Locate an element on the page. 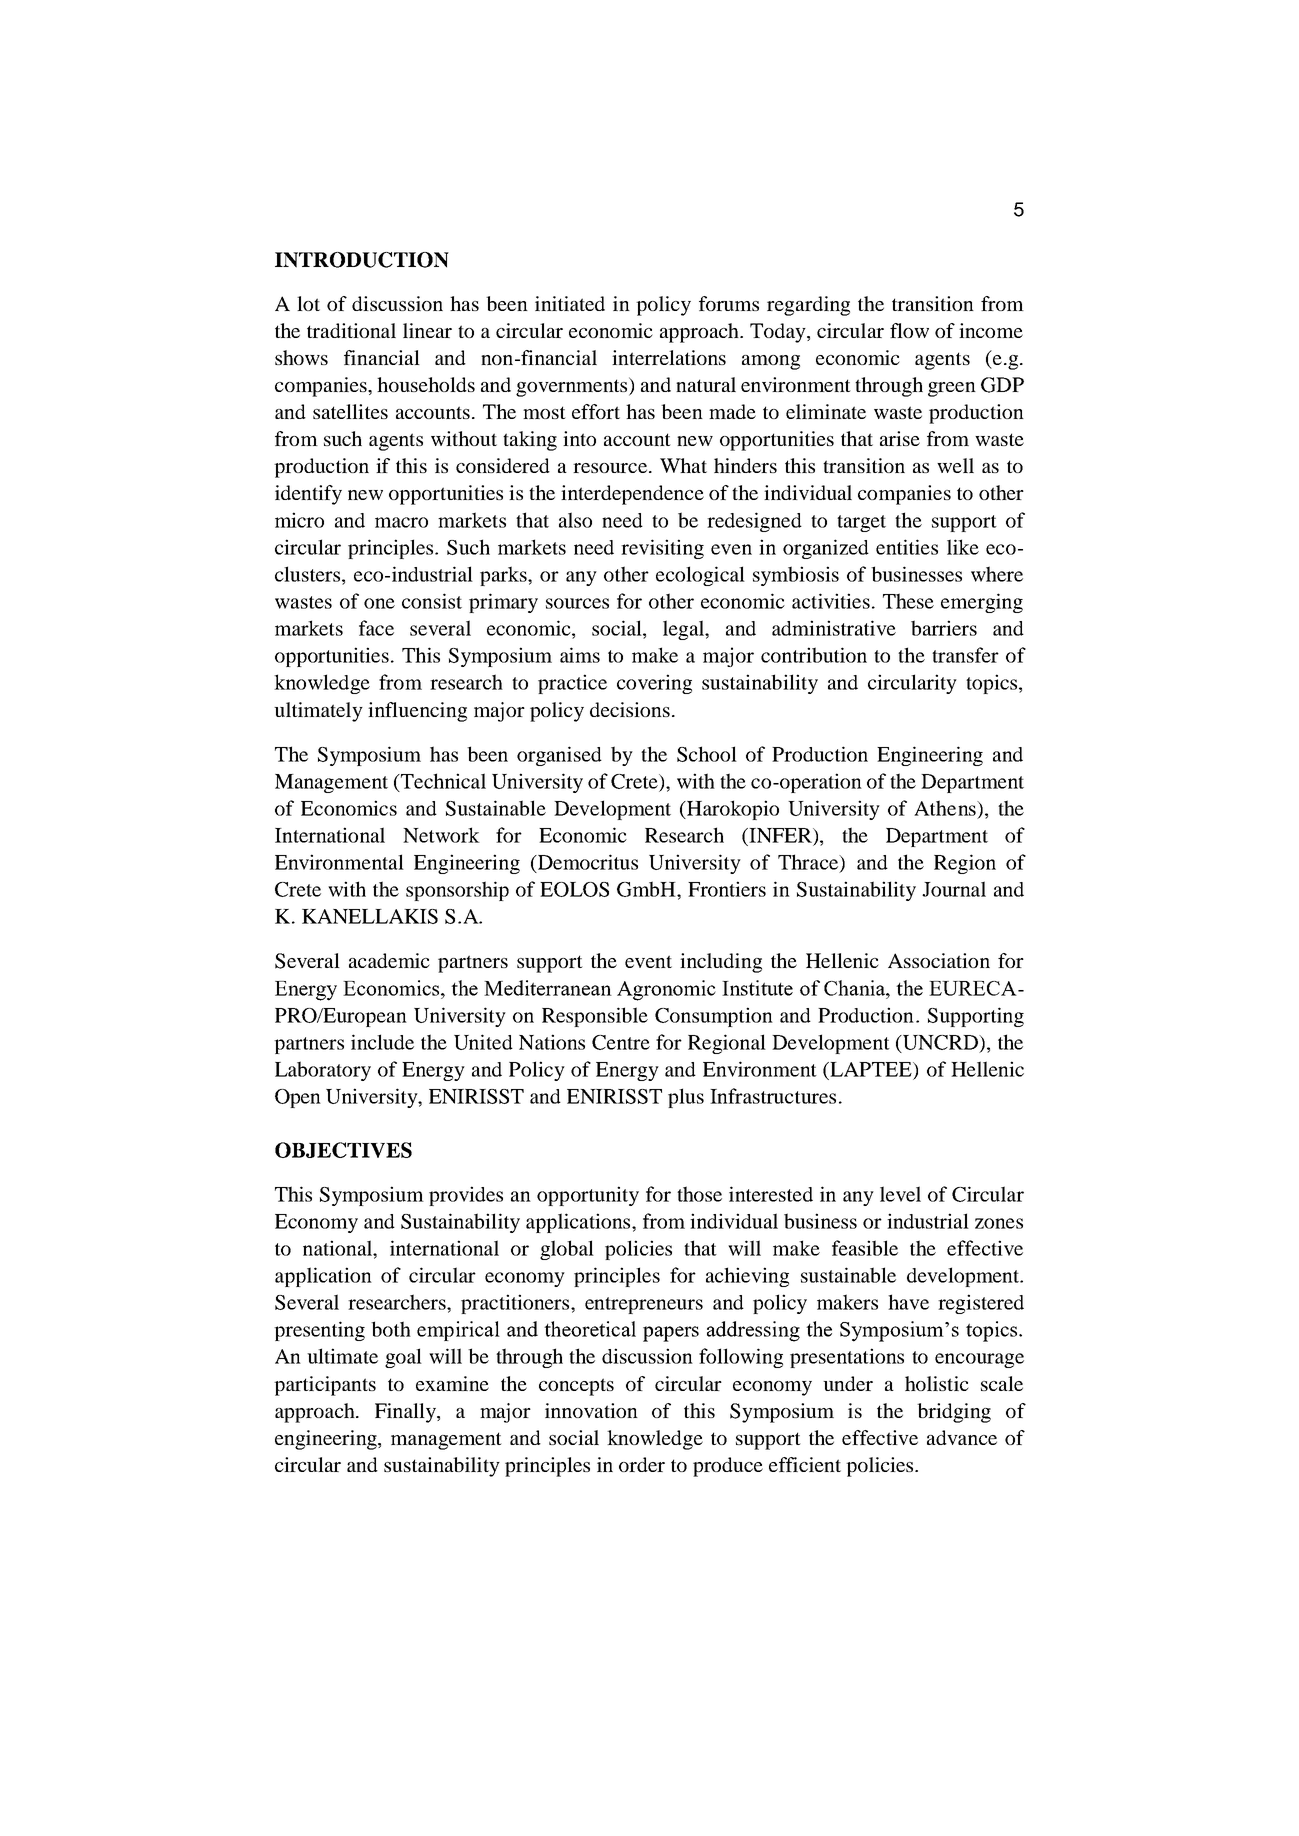  macro is located at coordinates (401, 522).
